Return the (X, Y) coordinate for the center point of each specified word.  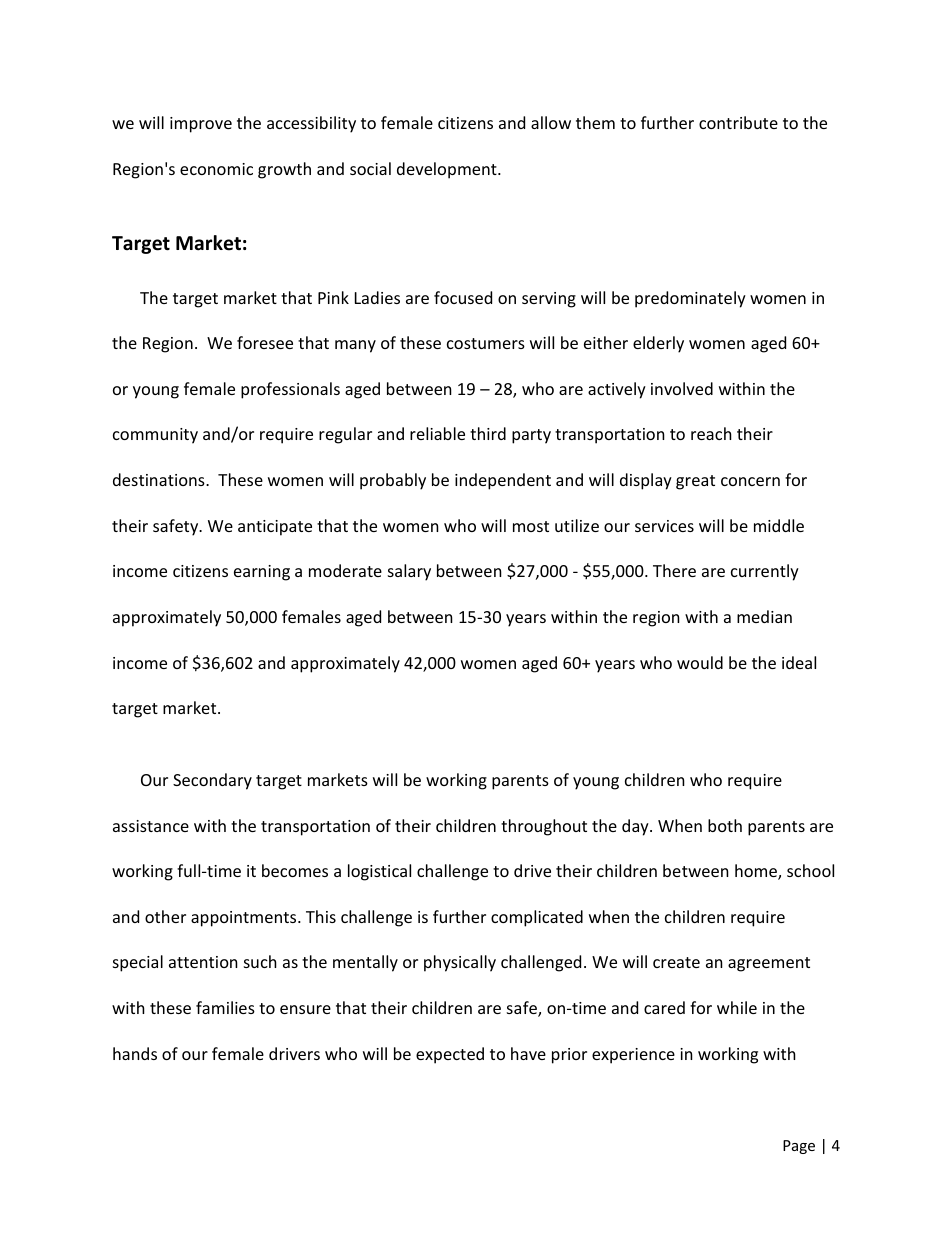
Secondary (212, 781)
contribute (738, 122)
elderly (658, 344)
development (448, 170)
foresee (265, 342)
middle (779, 525)
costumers (486, 343)
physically (460, 963)
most (531, 526)
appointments (245, 919)
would (700, 662)
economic (216, 169)
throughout (544, 827)
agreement (769, 964)
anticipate (275, 528)
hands (135, 1053)
